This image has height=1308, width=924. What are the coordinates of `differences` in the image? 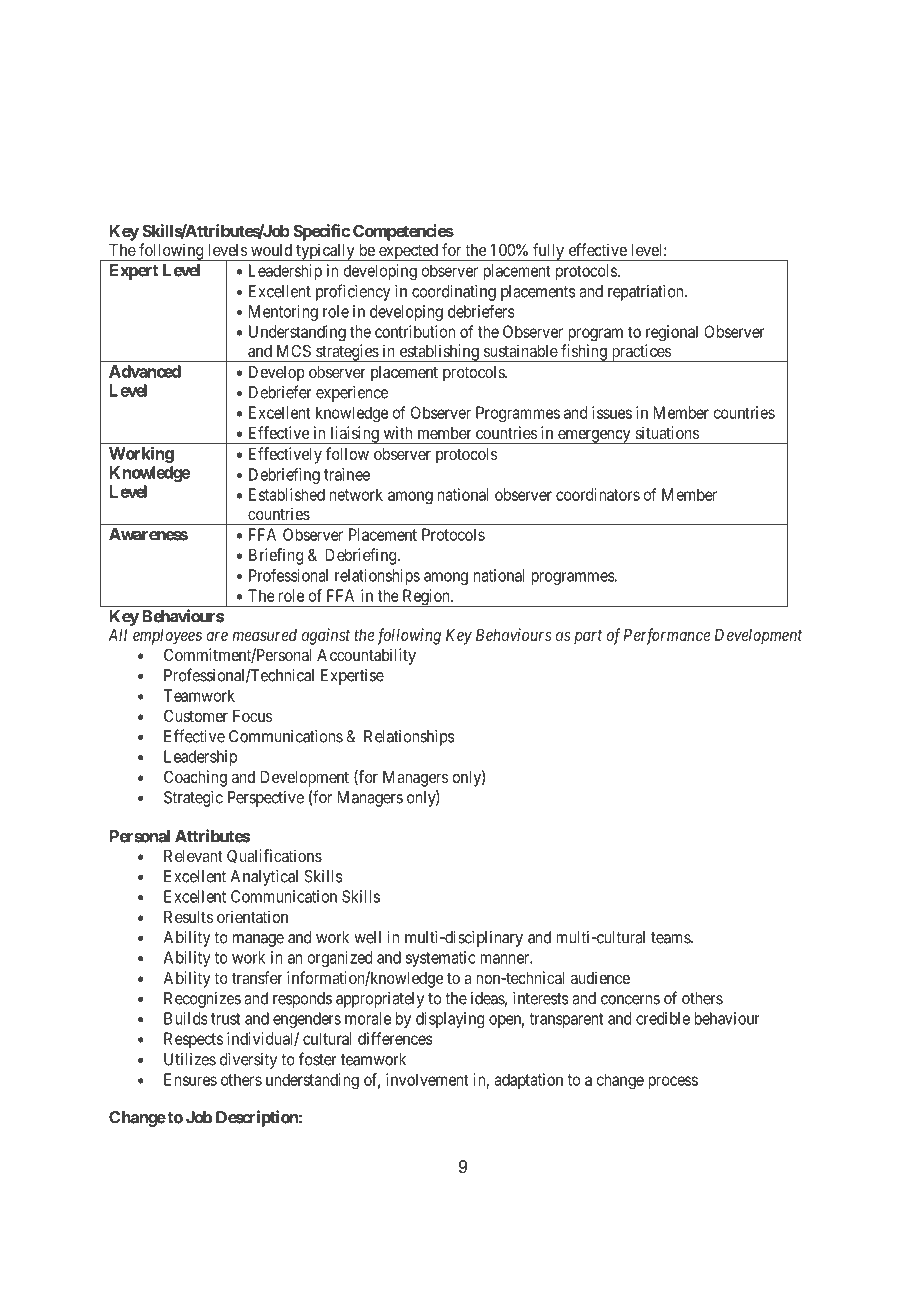 It's located at (395, 1038).
